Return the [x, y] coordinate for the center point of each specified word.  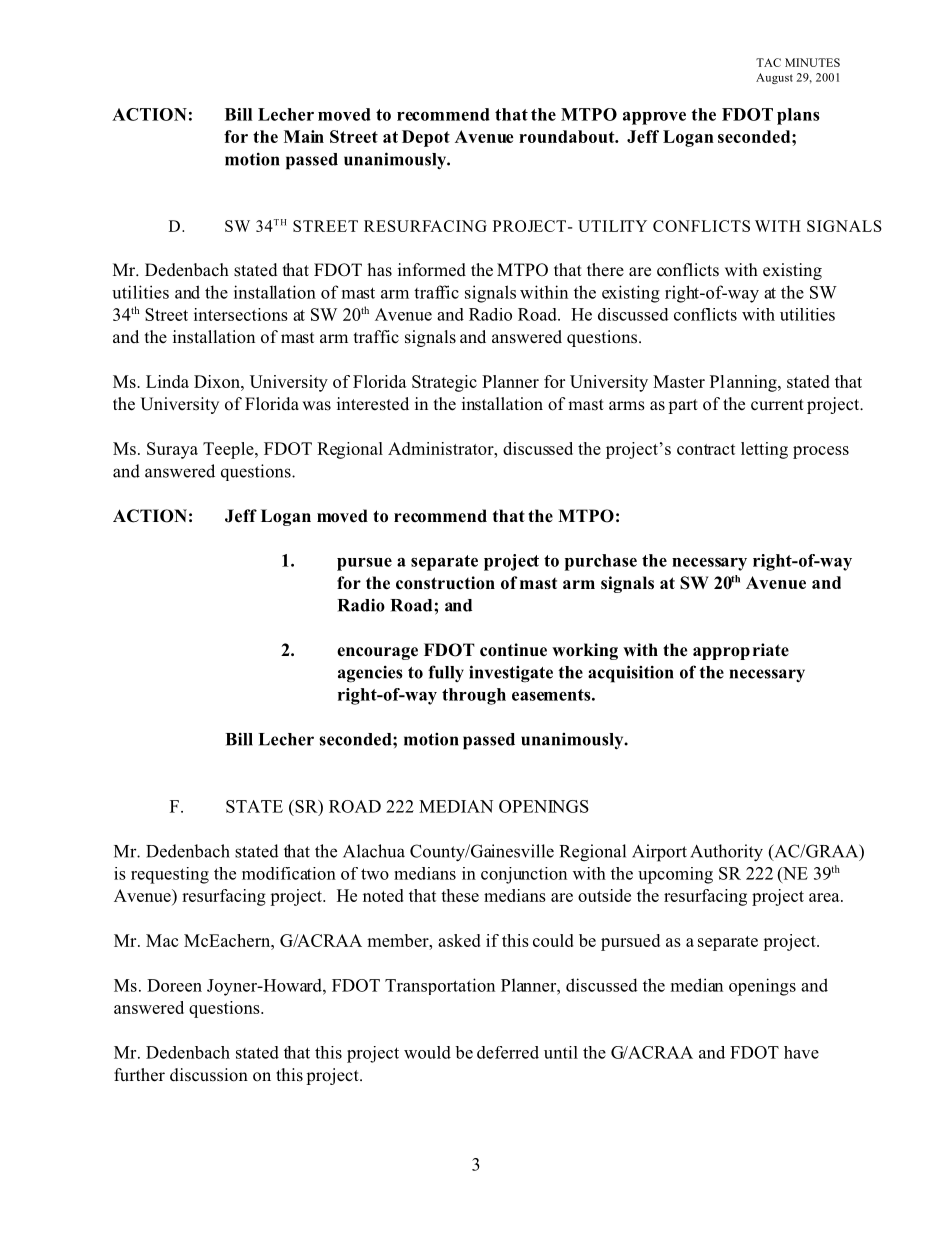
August [774, 78]
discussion [209, 1075]
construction [445, 583]
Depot [426, 138]
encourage [377, 653]
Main [304, 136]
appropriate [741, 651]
